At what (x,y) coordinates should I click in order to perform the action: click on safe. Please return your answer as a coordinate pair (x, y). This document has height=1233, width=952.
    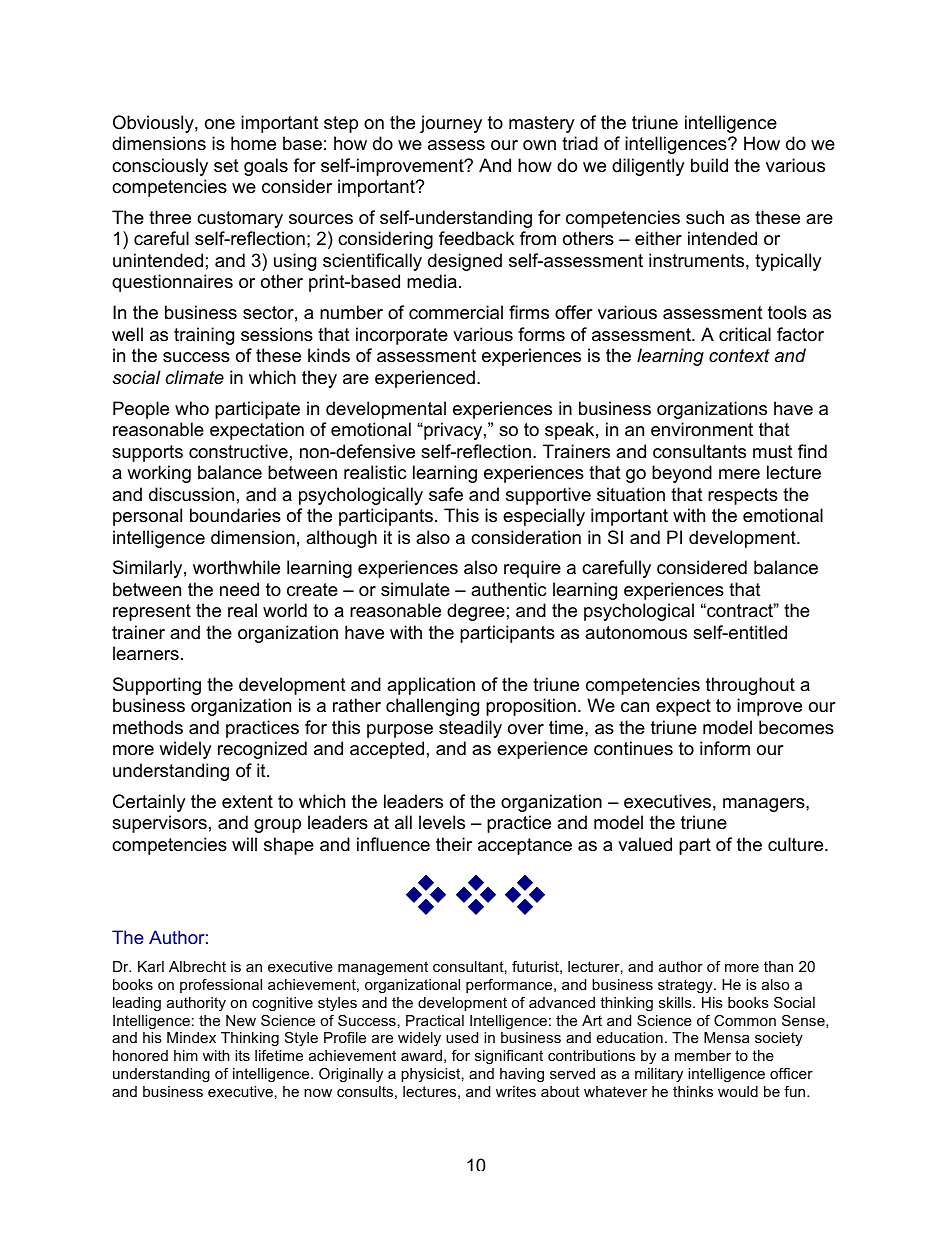
    Looking at the image, I should click on (446, 494).
